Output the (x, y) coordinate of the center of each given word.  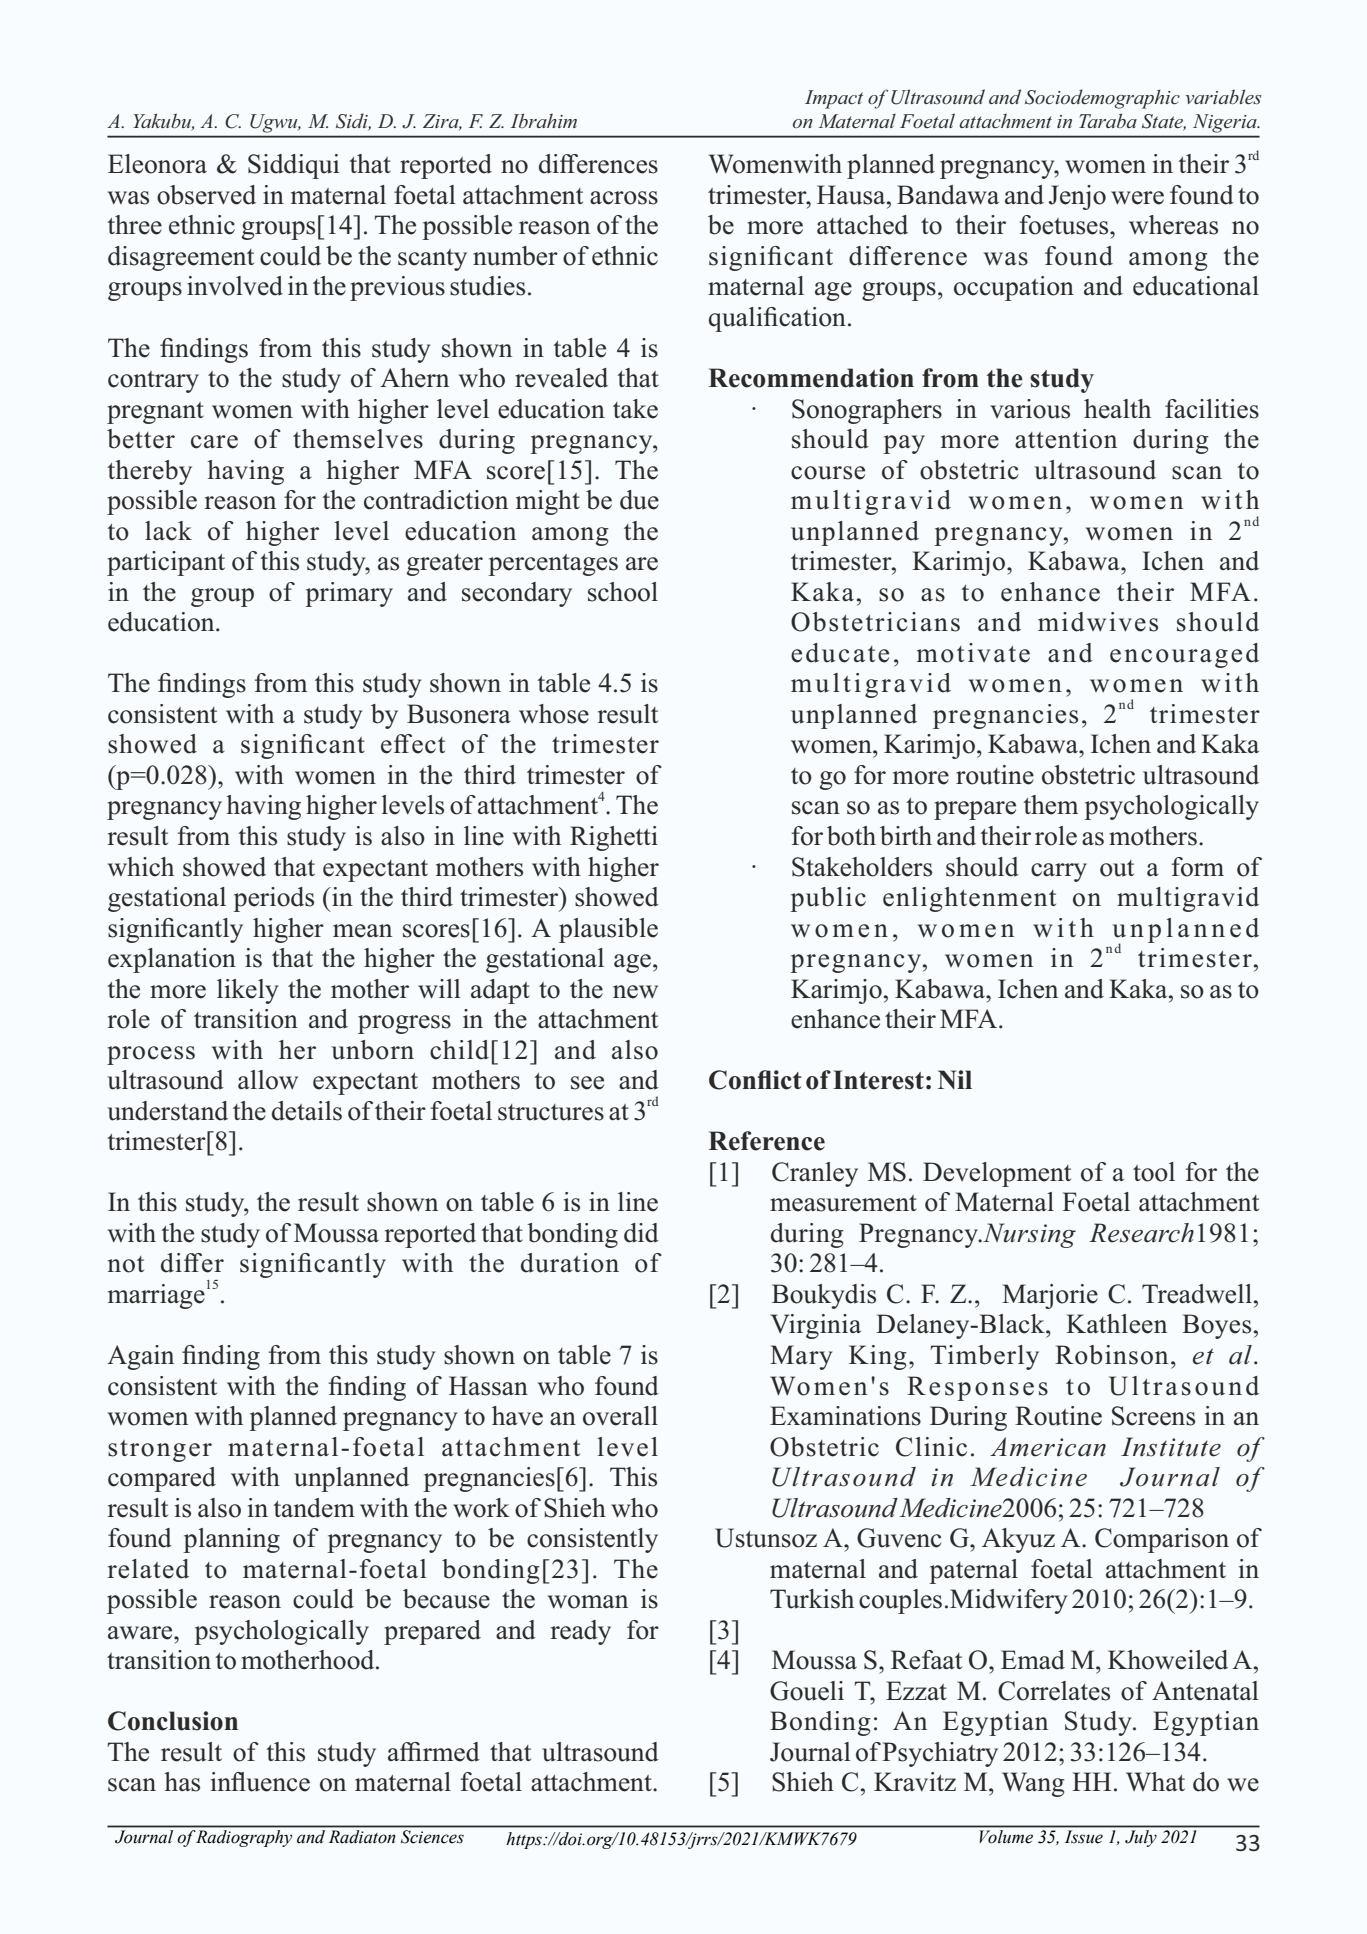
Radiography (244, 1838)
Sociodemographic (1102, 99)
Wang (1033, 1784)
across (624, 198)
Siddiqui (293, 166)
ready (581, 1632)
